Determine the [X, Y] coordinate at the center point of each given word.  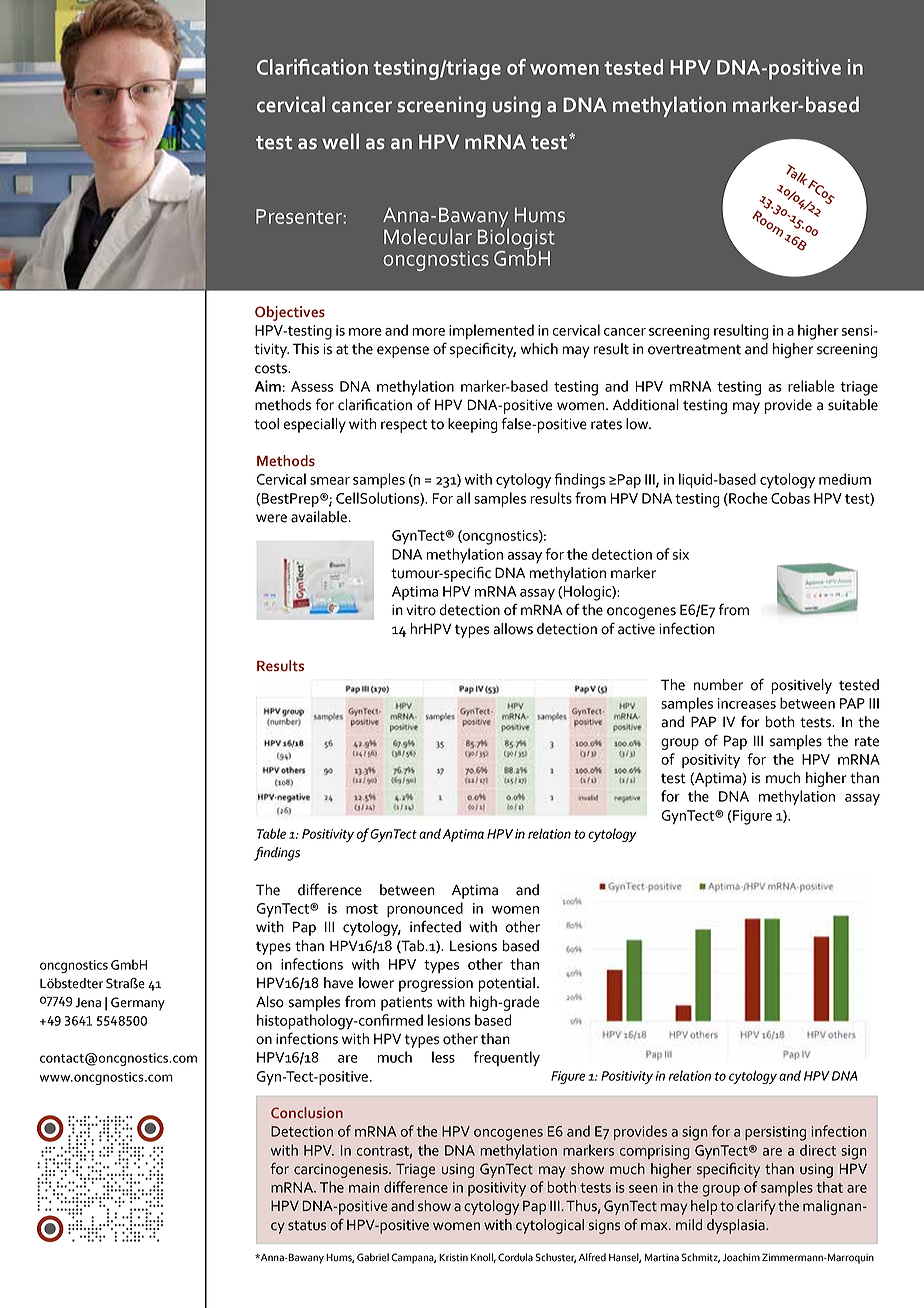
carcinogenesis [342, 1171]
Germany [138, 1004]
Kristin [453, 1258]
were [271, 518]
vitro [421, 610]
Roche [747, 499]
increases [747, 703]
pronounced [425, 909]
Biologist [516, 238]
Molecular [428, 236]
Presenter [300, 216]
